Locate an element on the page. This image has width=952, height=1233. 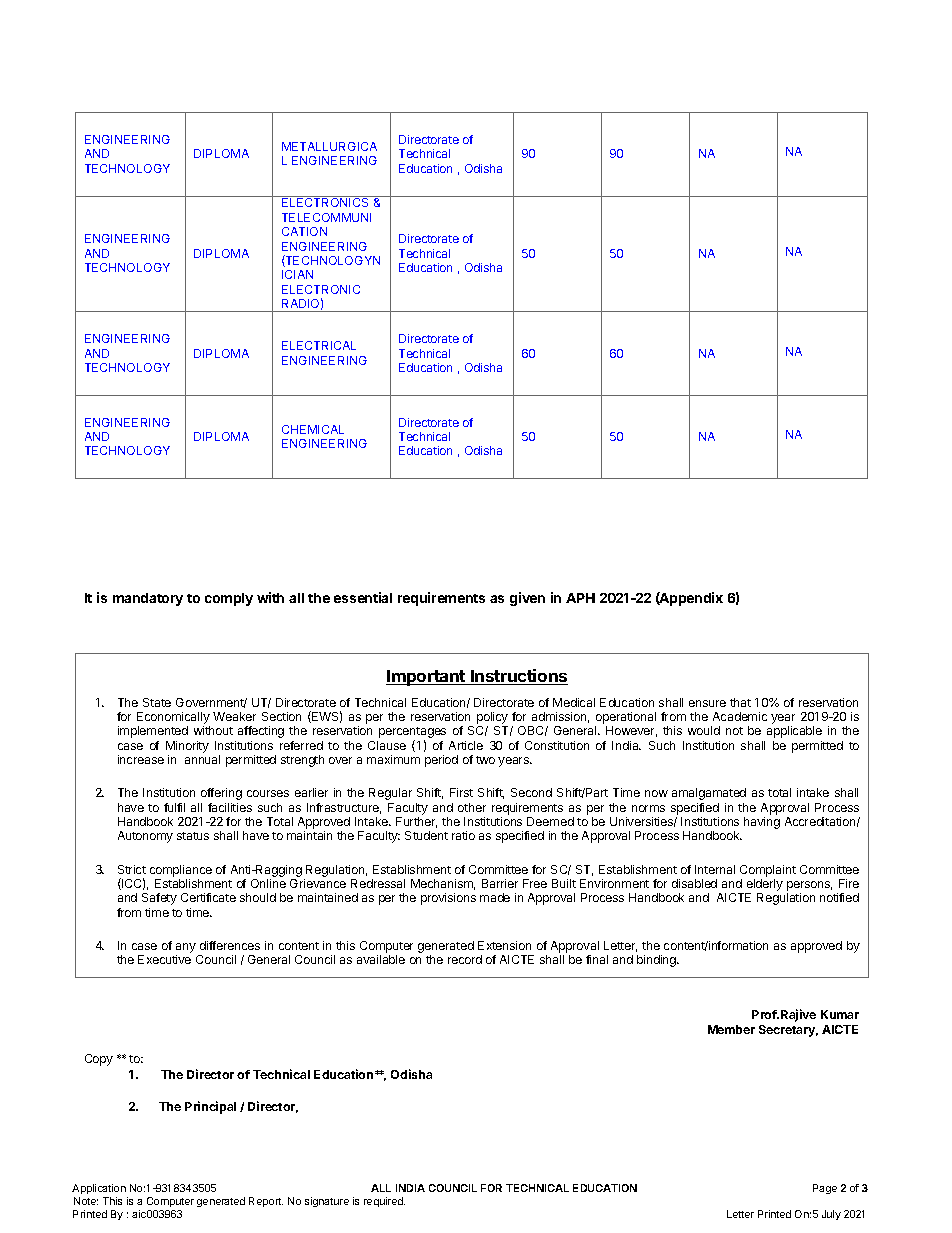
APH is located at coordinates (580, 598).
